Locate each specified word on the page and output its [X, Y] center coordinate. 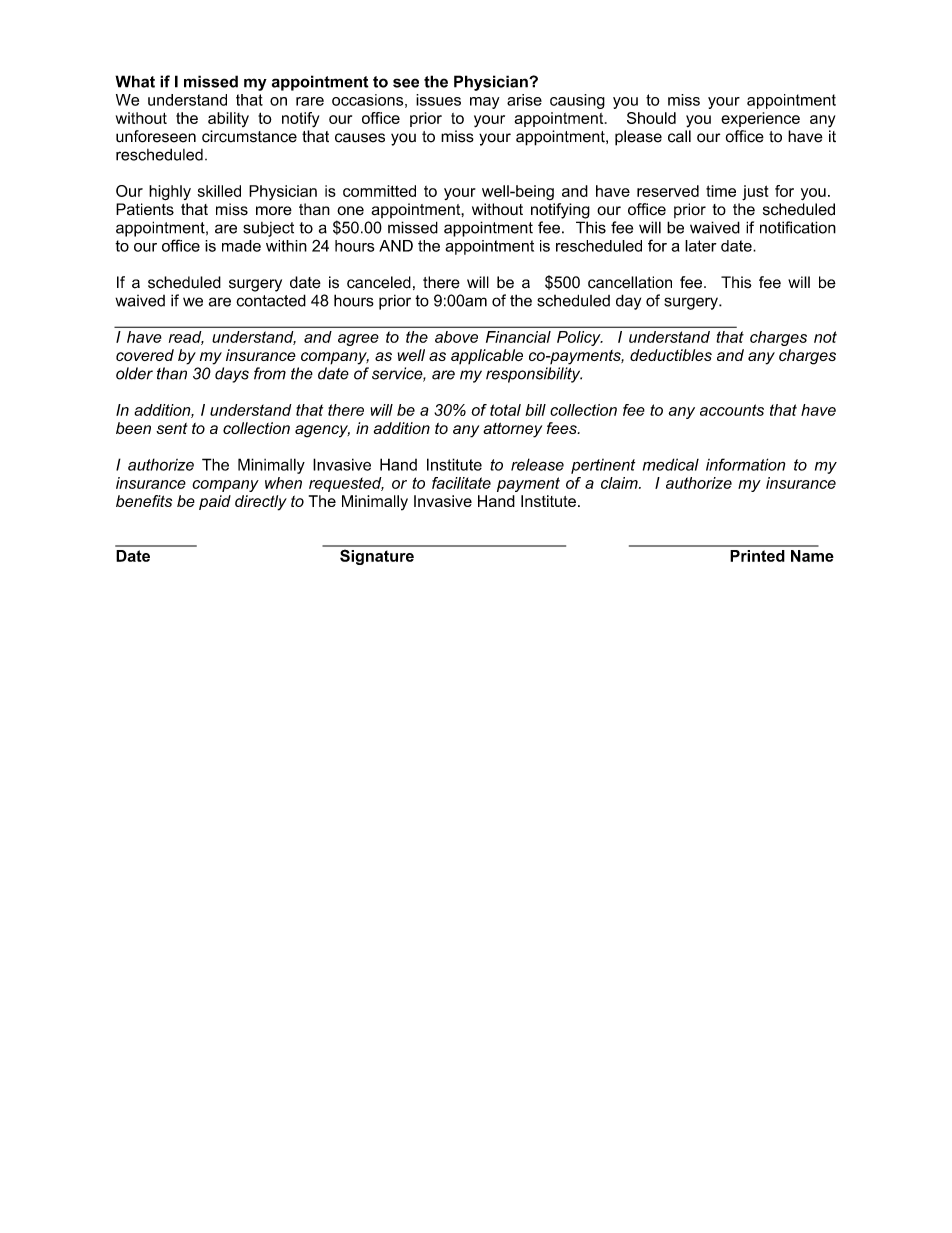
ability [228, 119]
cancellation [630, 282]
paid [215, 502]
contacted [271, 300]
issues [438, 100]
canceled [379, 282]
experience [760, 119]
